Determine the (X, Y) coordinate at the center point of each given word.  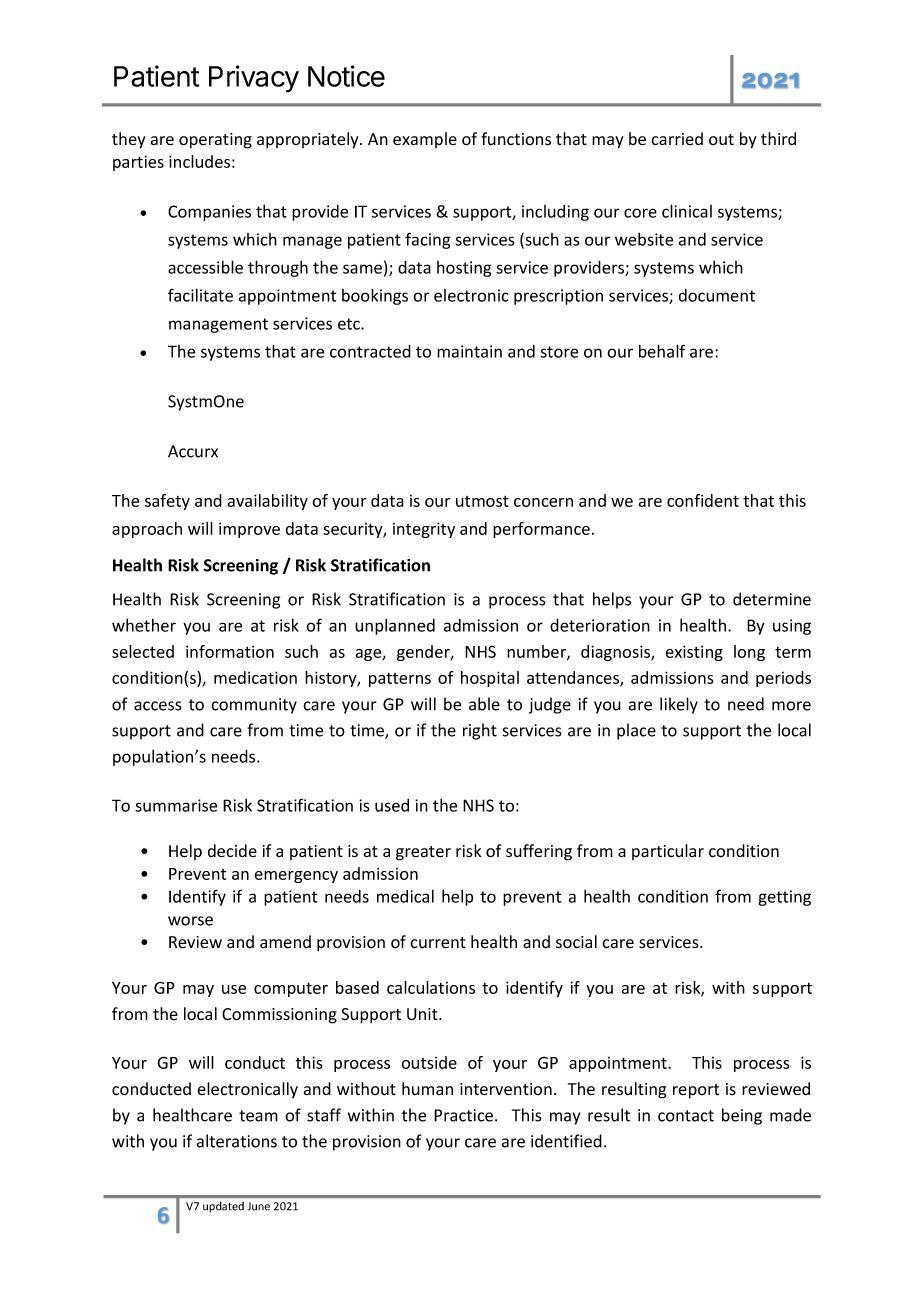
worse (190, 921)
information (230, 651)
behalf (662, 351)
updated (223, 1207)
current (438, 943)
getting (784, 898)
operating (215, 141)
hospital (490, 679)
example (425, 140)
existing (694, 653)
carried (677, 139)
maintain (469, 351)
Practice (465, 1115)
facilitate (200, 295)
